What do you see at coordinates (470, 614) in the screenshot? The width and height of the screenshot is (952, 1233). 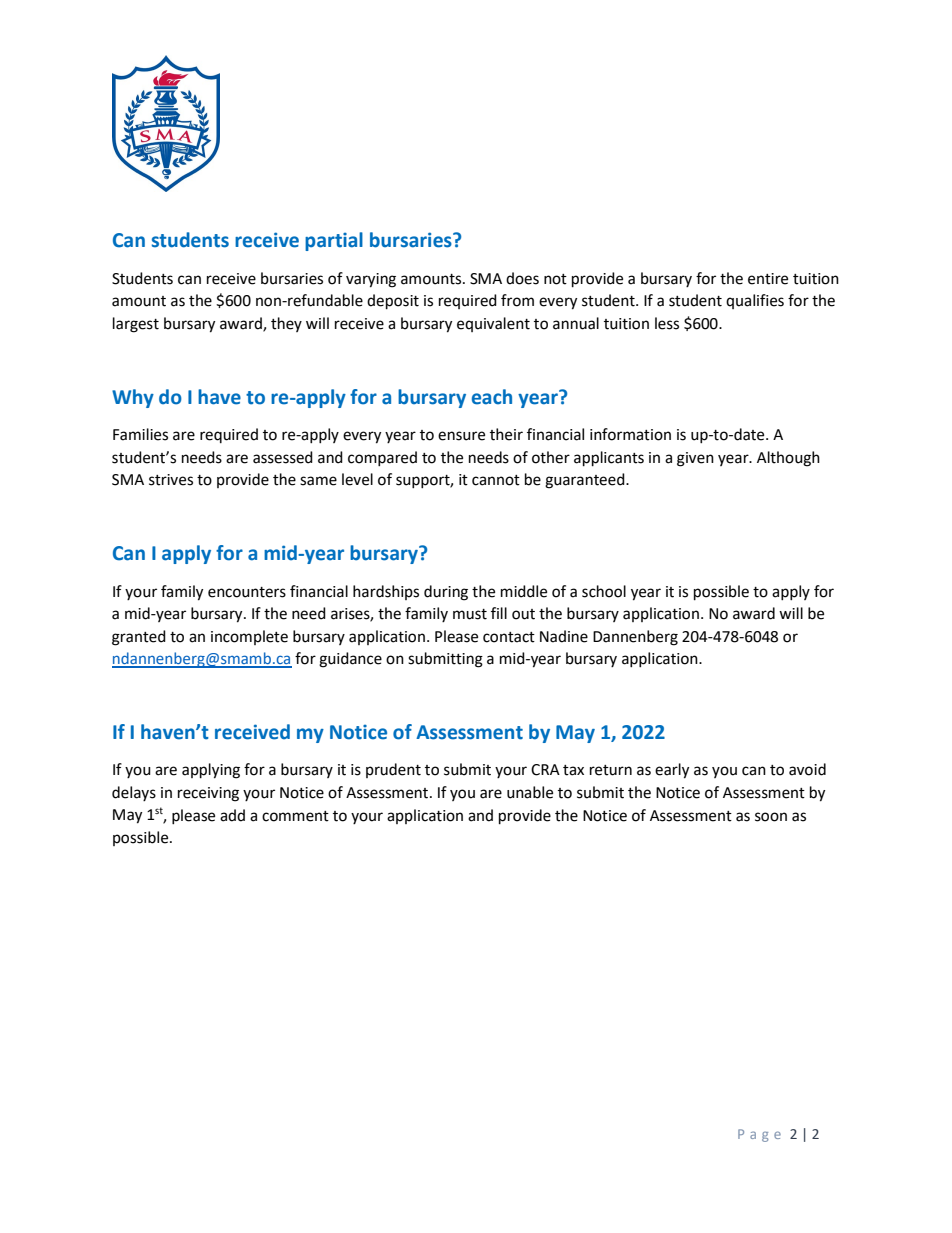 I see `must` at bounding box center [470, 614].
